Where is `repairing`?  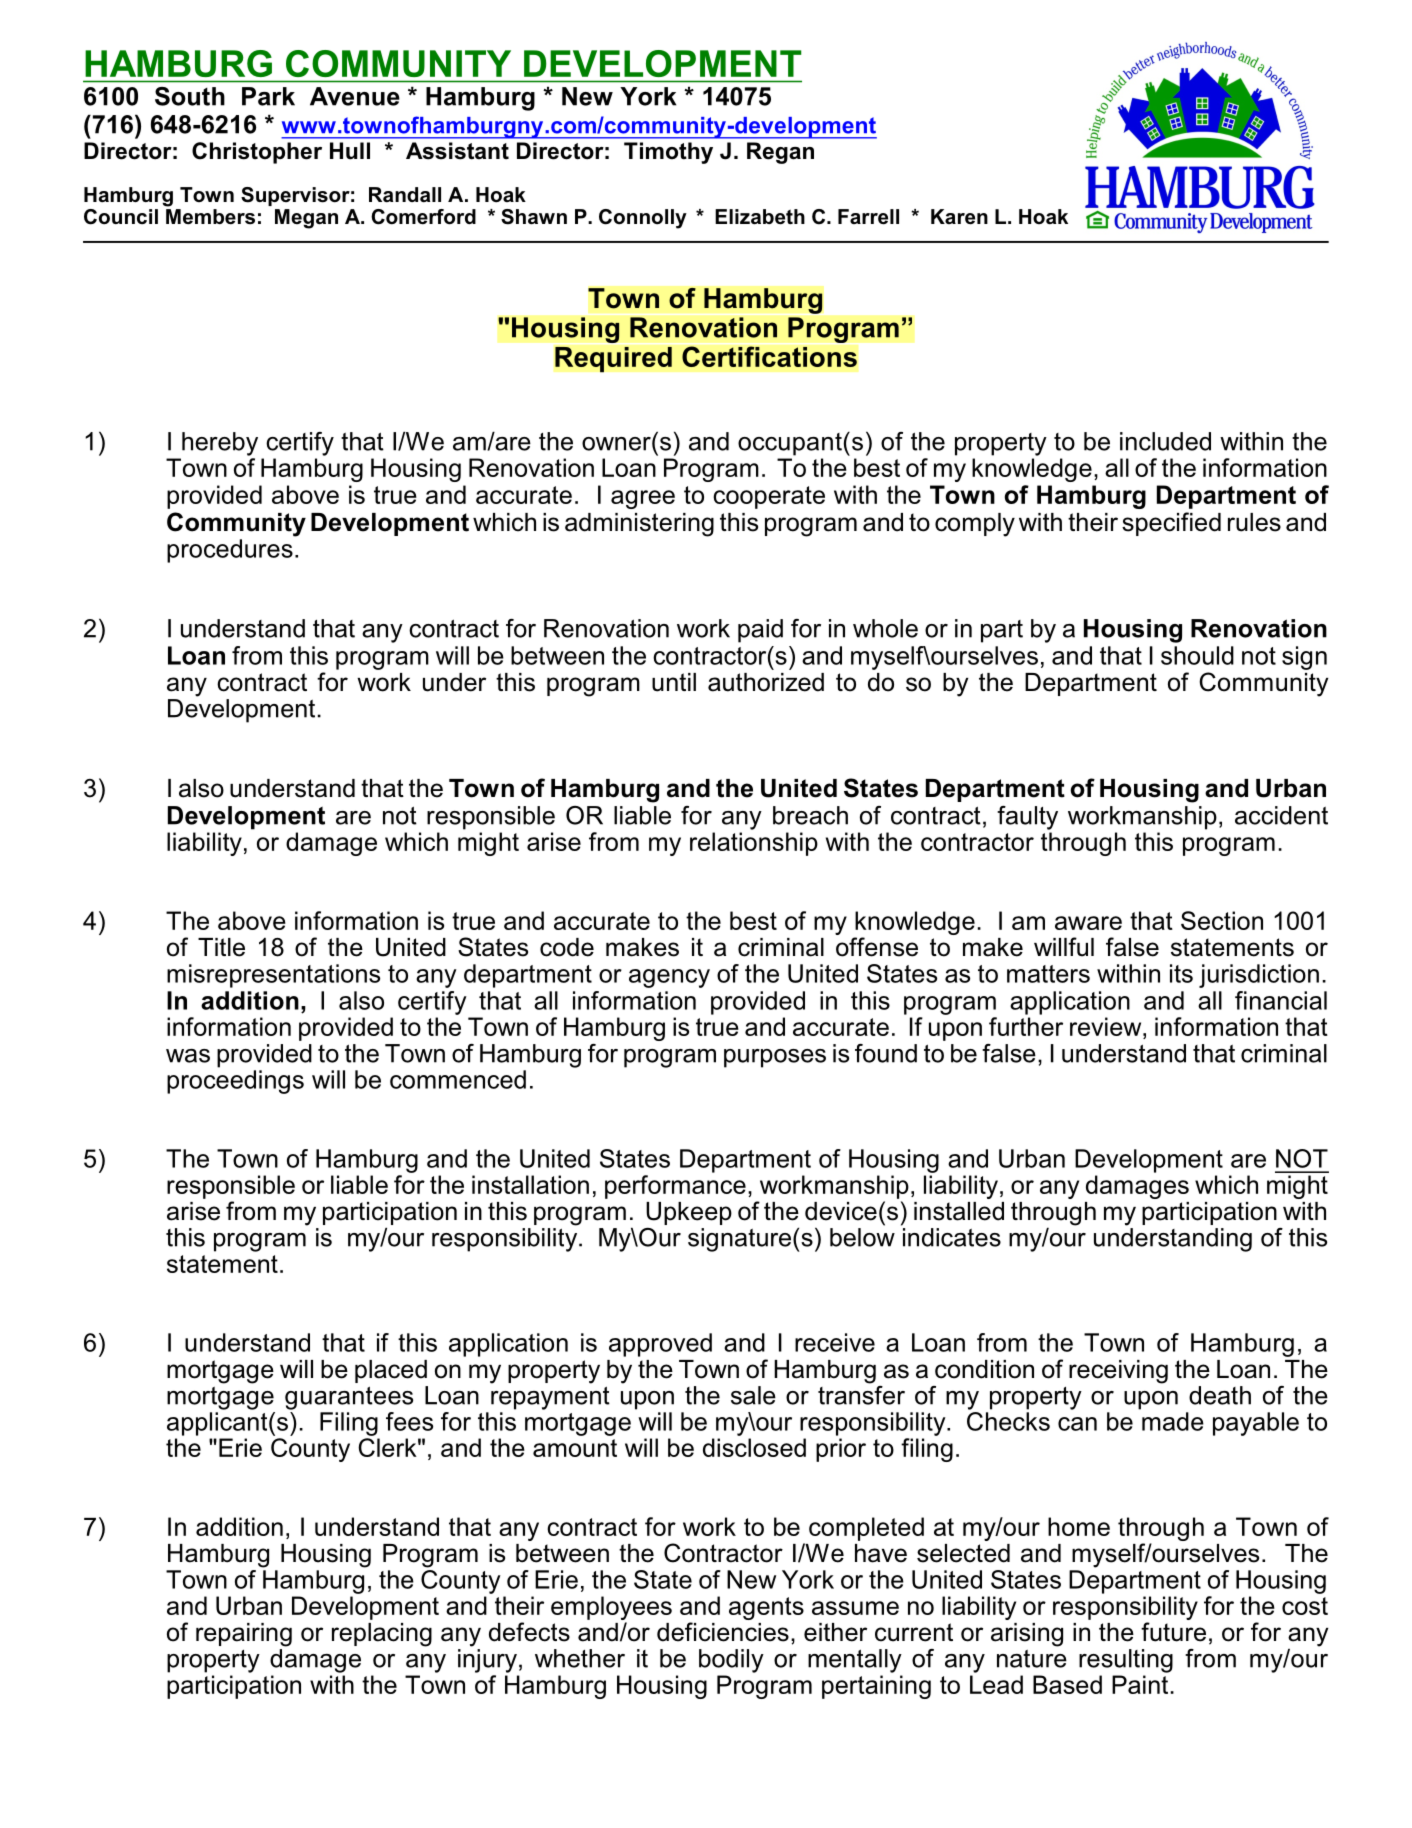
repairing is located at coordinates (244, 1635).
